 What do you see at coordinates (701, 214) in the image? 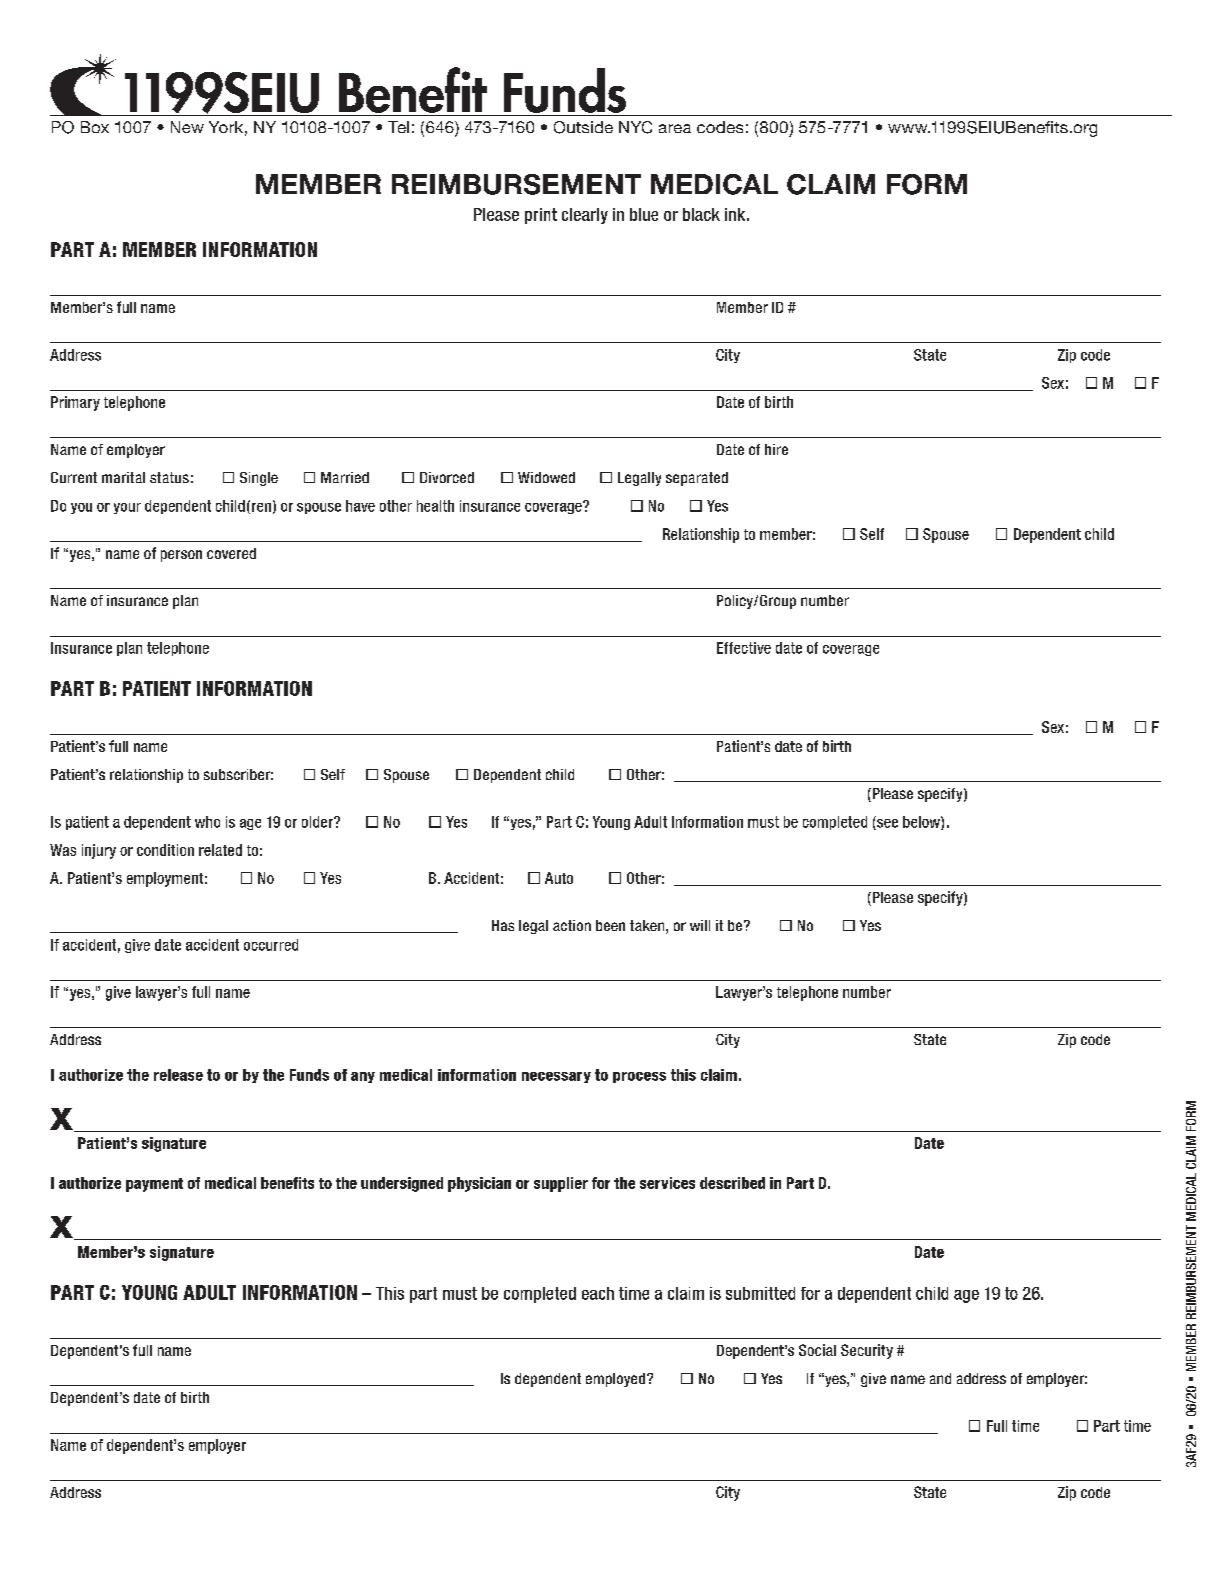
I see `black` at bounding box center [701, 214].
